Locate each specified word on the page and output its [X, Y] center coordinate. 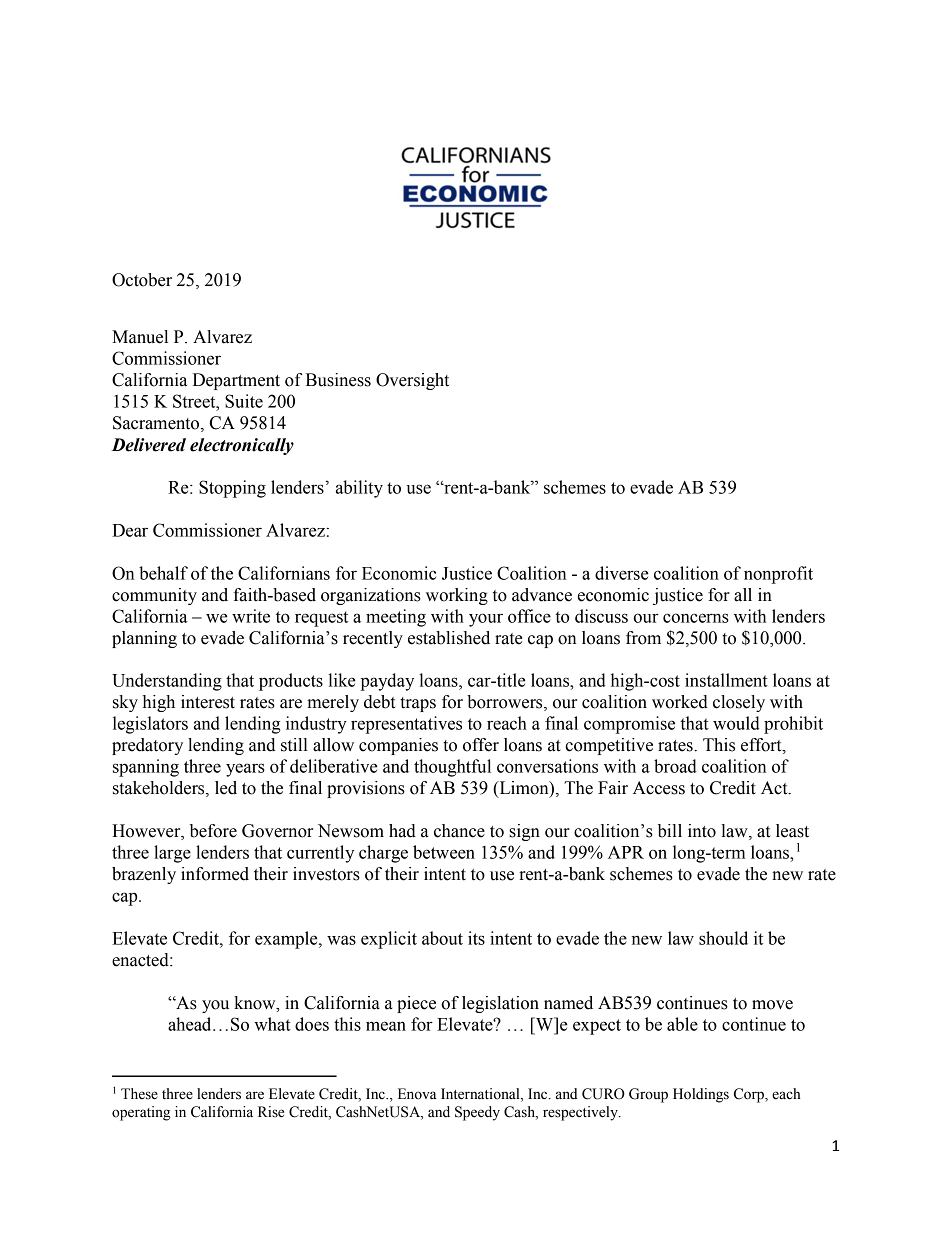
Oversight [412, 381]
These [139, 1094]
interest [208, 702]
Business [338, 380]
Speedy [477, 1113]
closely [739, 703]
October [142, 280]
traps [418, 704]
